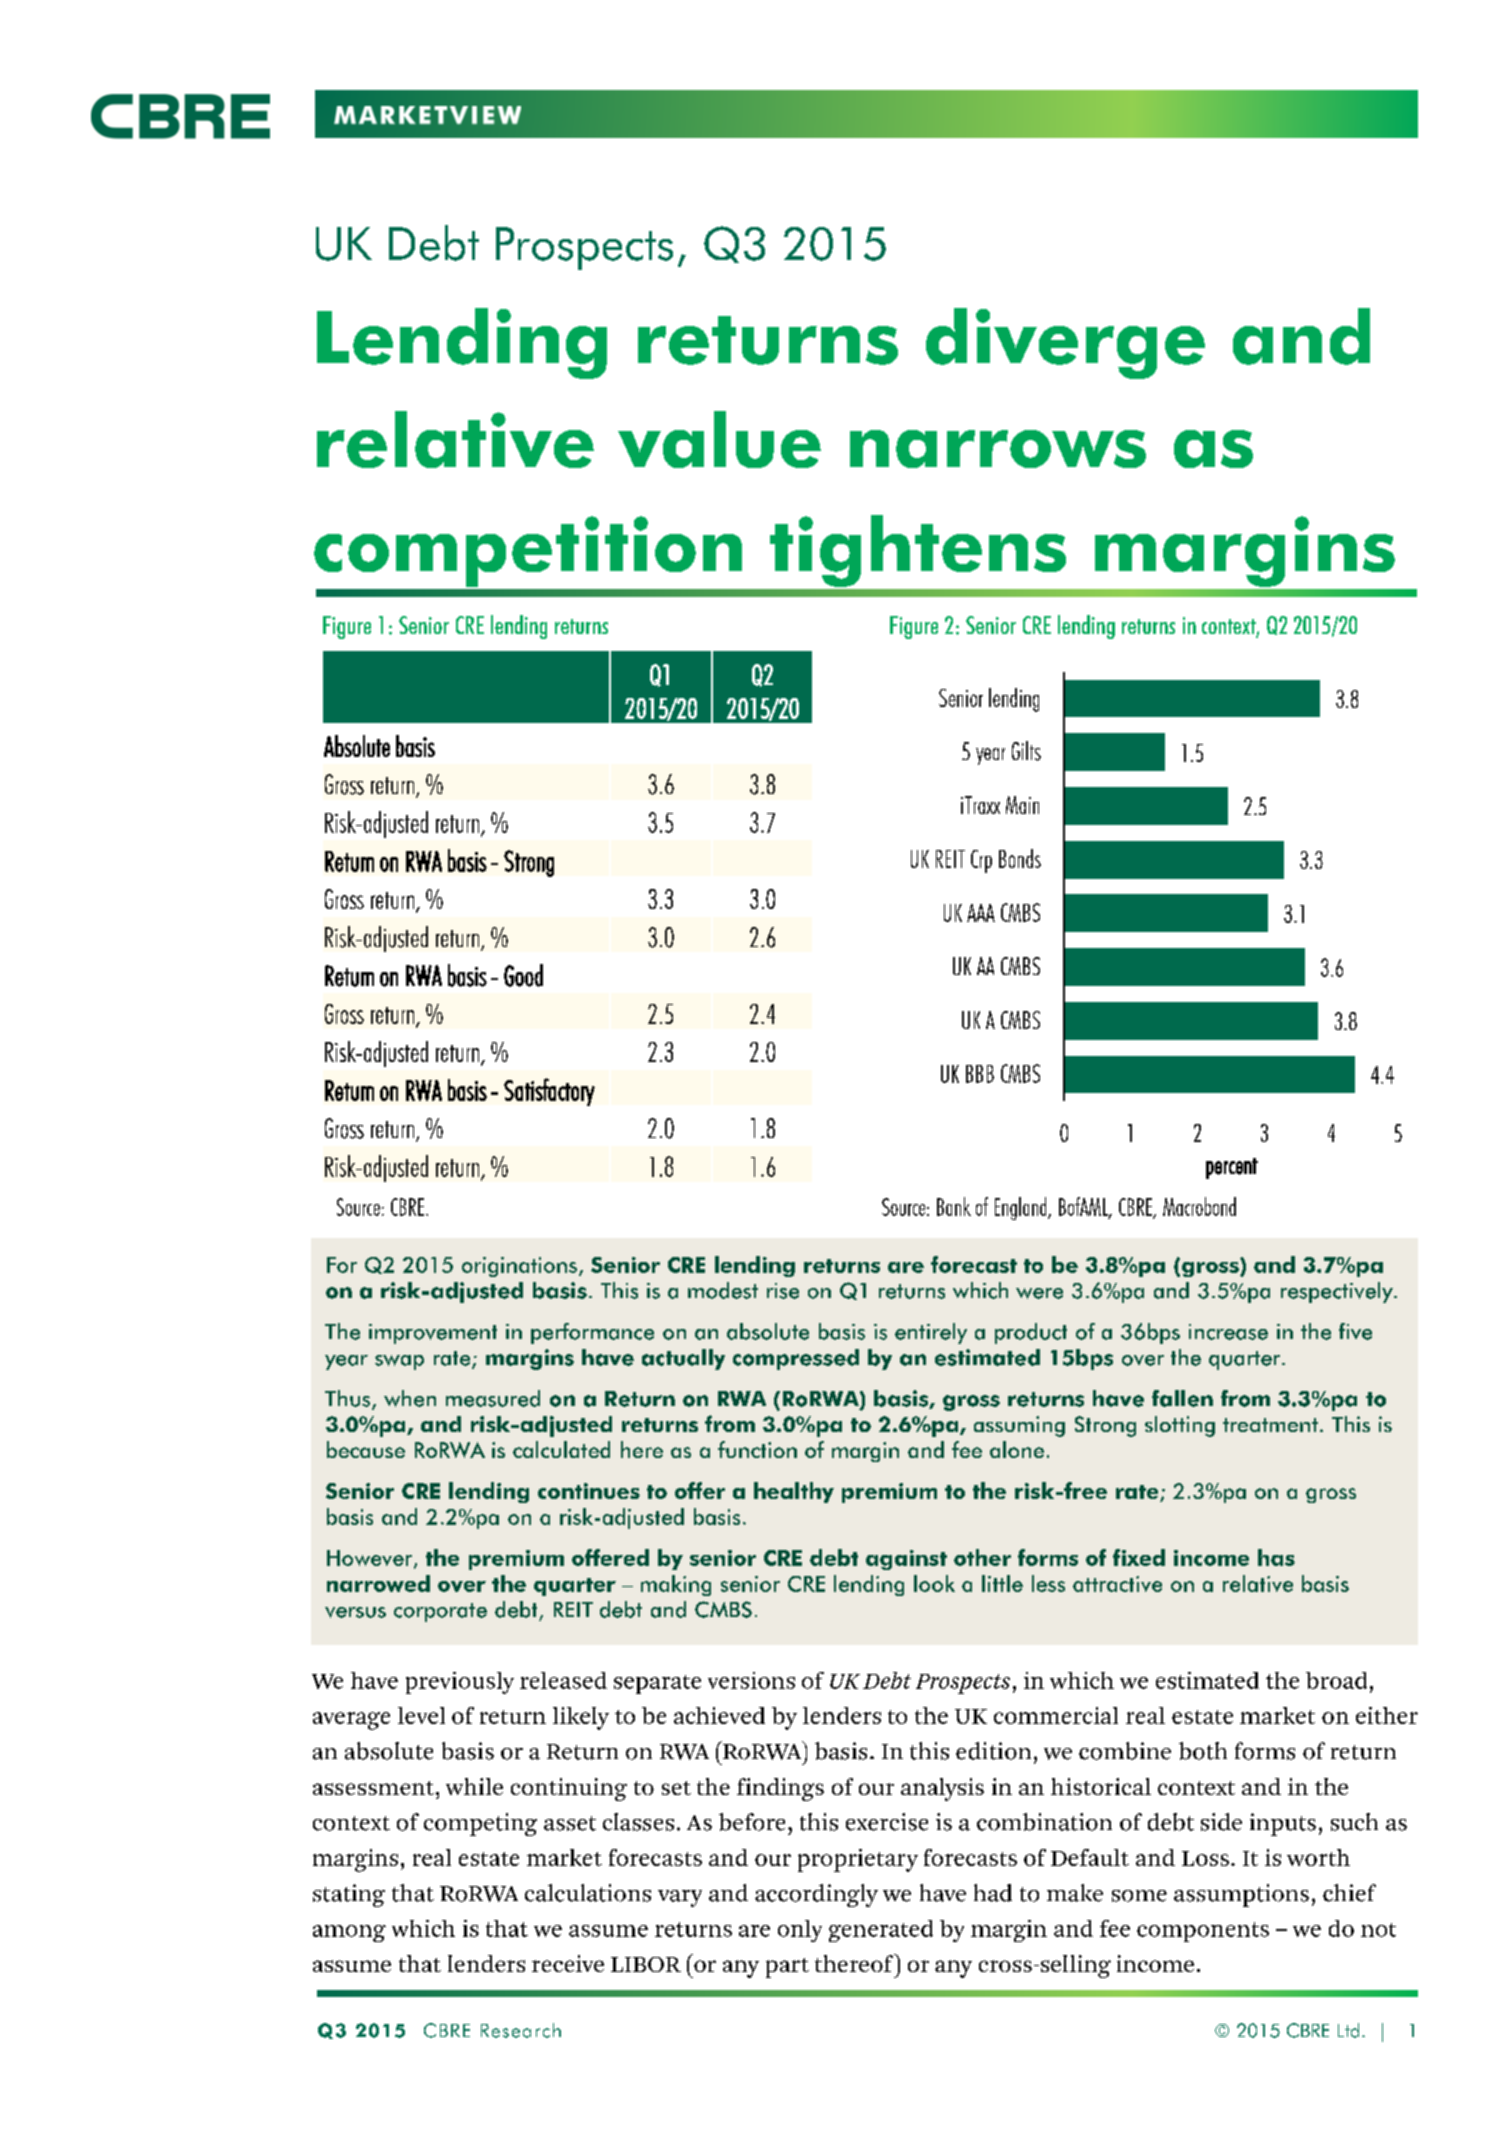 This screenshot has width=1506, height=2131. Describe the element at coordinates (1336, 1680) in the screenshot. I see `broad` at that location.
